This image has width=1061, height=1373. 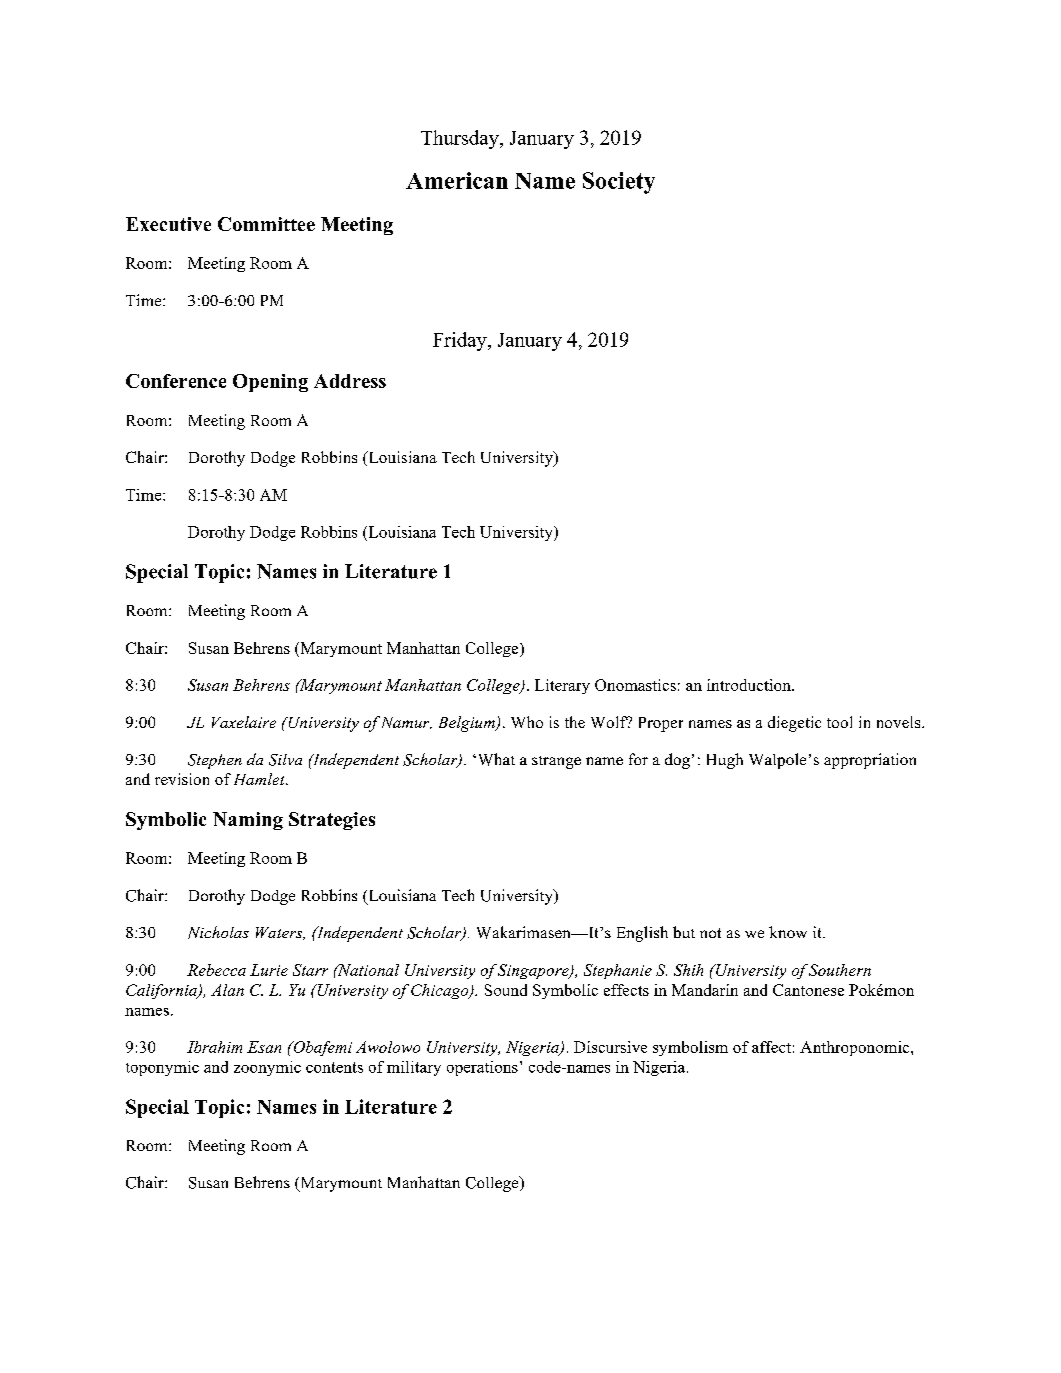 What do you see at coordinates (619, 183) in the image?
I see `Society` at bounding box center [619, 183].
